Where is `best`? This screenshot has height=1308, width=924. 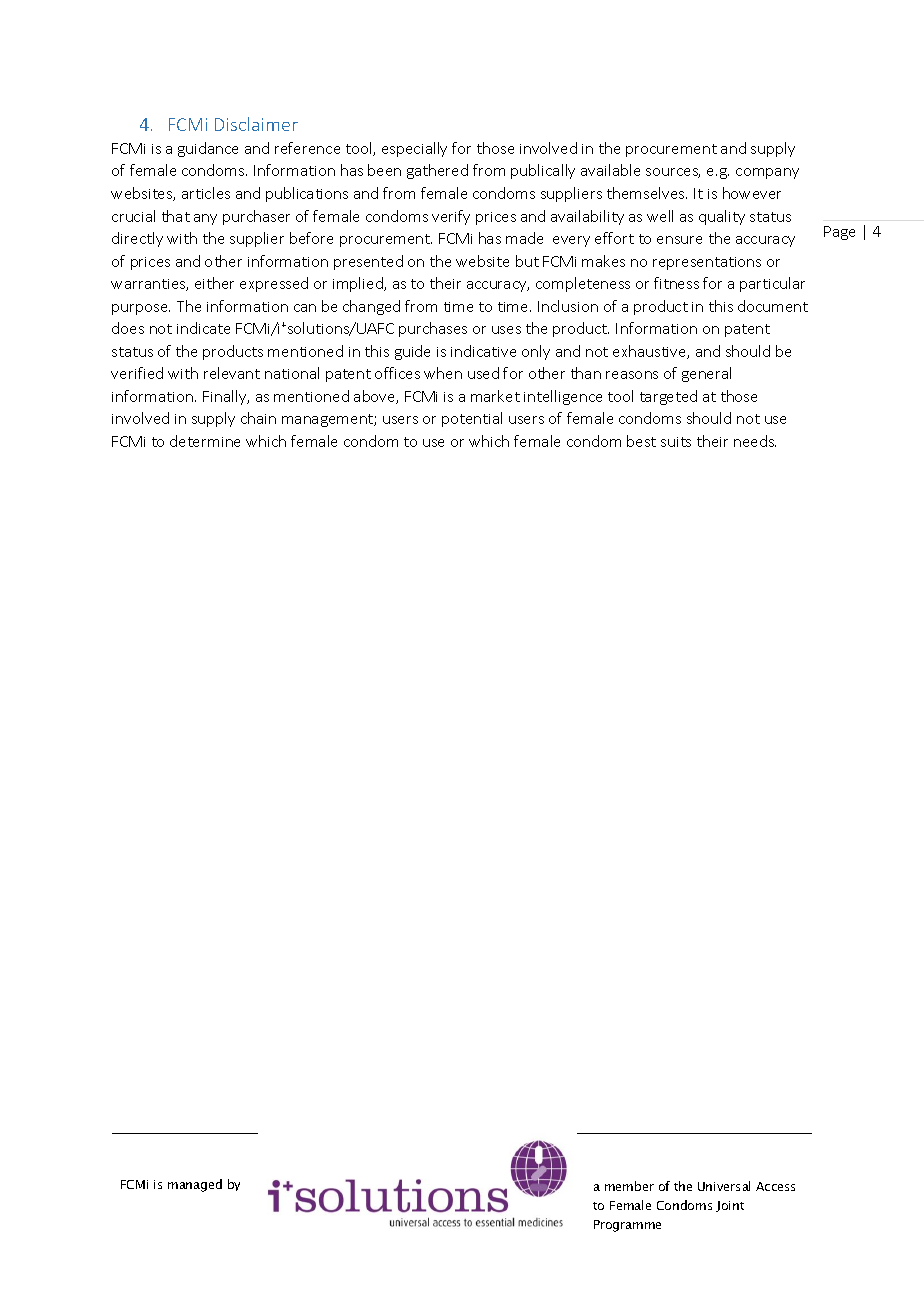 best is located at coordinates (641, 441).
